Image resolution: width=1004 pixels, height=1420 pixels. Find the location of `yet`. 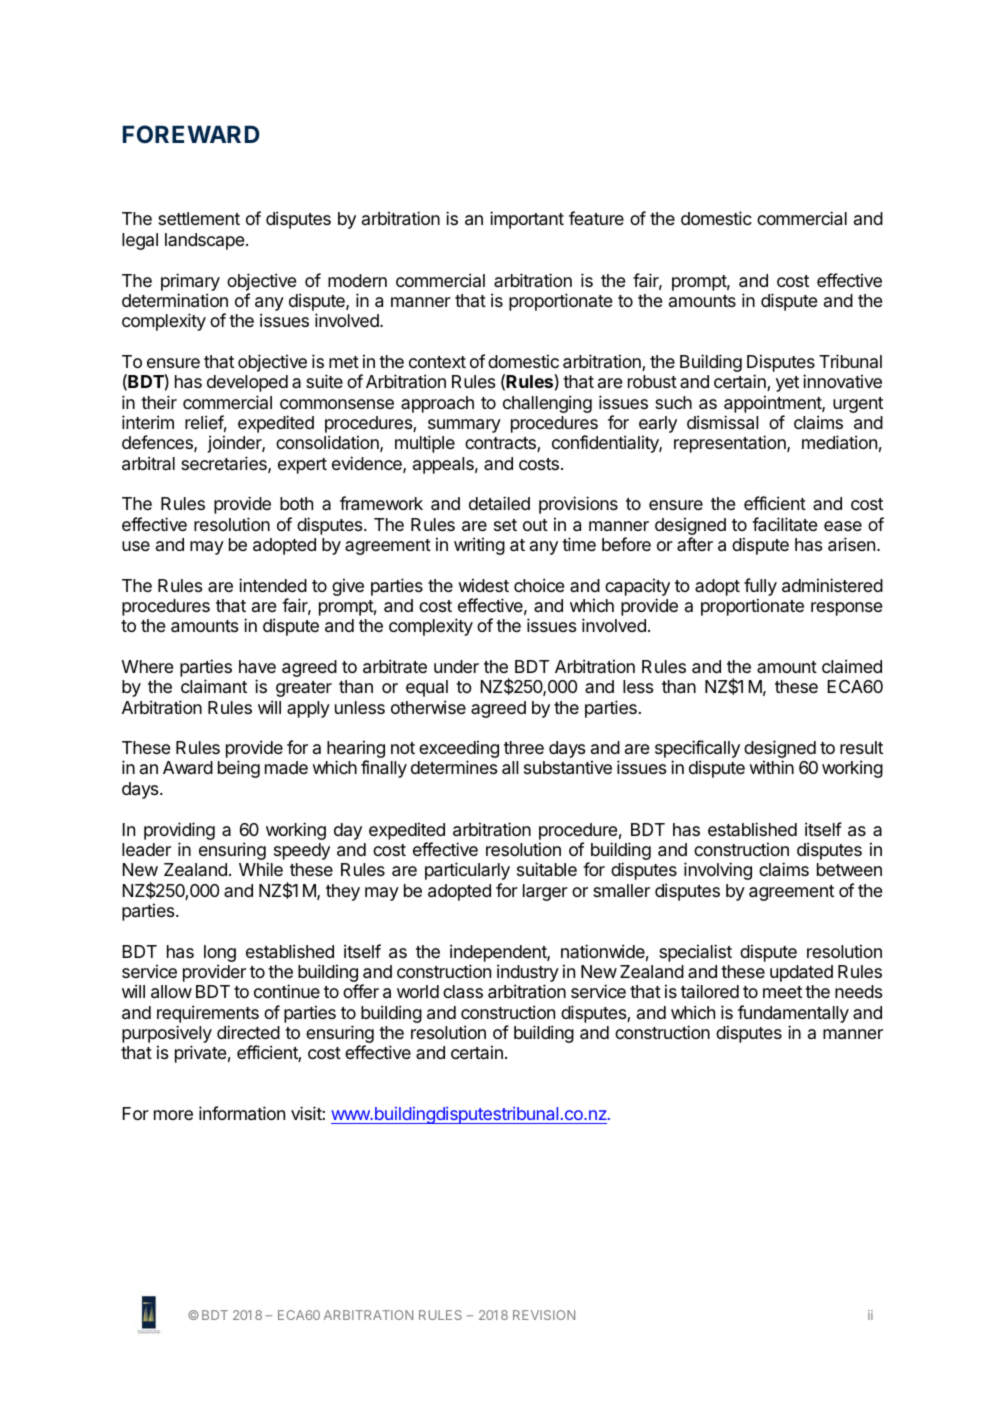

yet is located at coordinates (787, 384).
